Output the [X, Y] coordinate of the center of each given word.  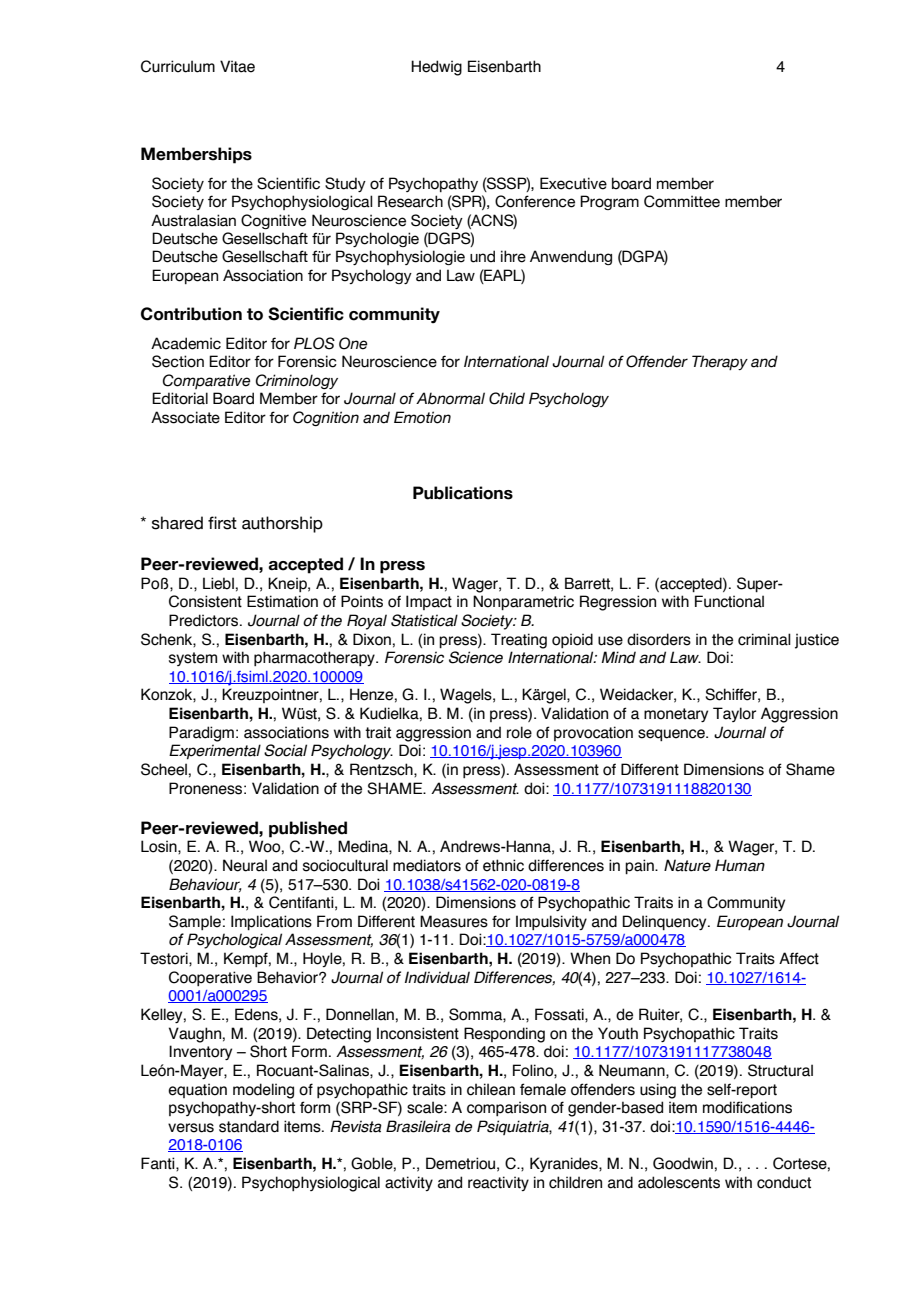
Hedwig [436, 68]
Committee [682, 201]
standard [249, 1126]
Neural [245, 865]
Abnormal [450, 398]
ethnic [503, 865]
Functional [729, 601]
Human [740, 865]
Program [609, 202]
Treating [519, 641]
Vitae [237, 66]
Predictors [205, 620]
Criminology [297, 381]
